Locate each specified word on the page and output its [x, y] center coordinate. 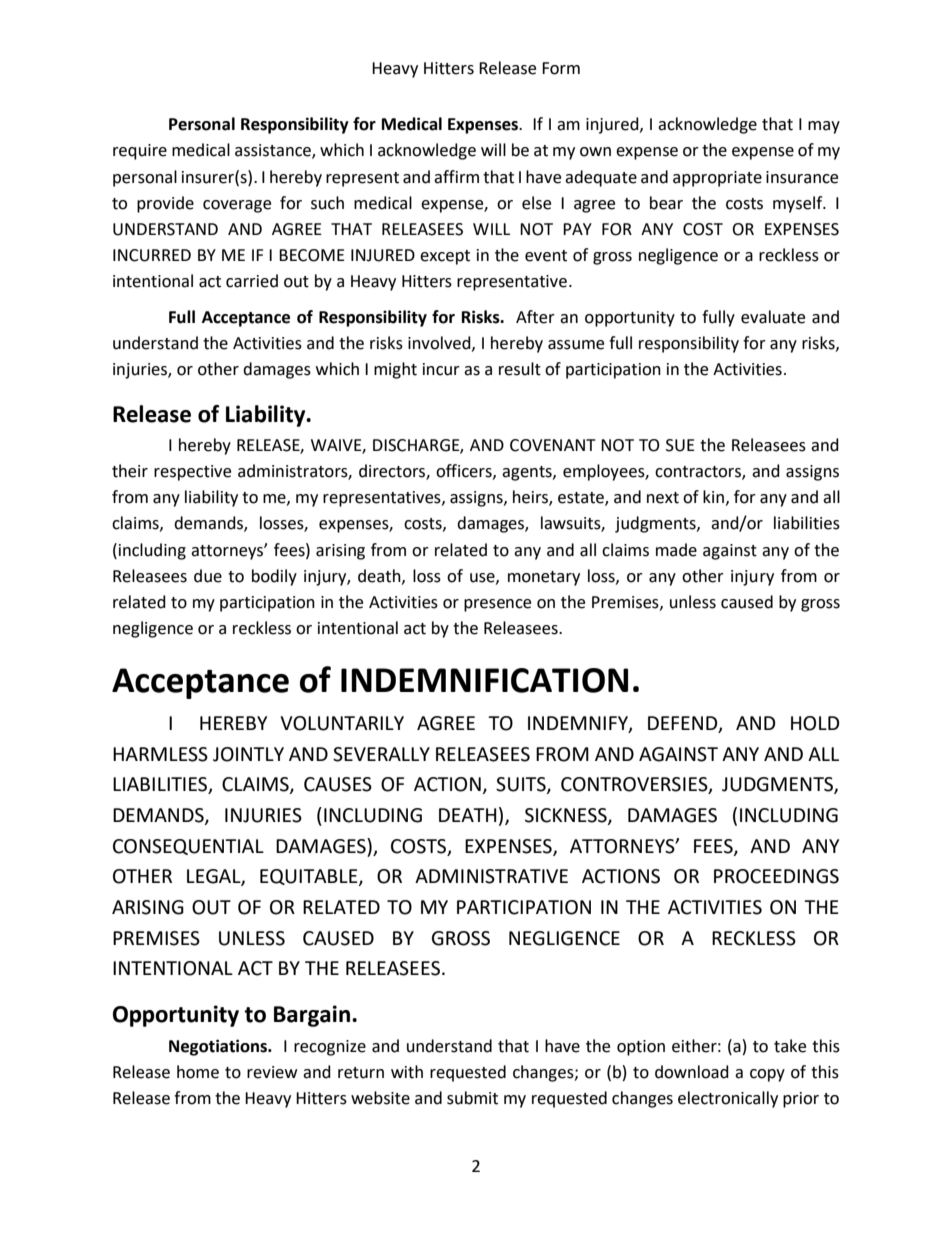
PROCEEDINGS [776, 876]
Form [561, 68]
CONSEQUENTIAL [188, 847]
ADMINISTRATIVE [491, 876]
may [824, 127]
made [676, 550]
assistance [274, 151]
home [198, 1072]
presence [497, 605]
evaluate [773, 317]
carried [252, 281]
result [520, 369]
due [208, 576]
